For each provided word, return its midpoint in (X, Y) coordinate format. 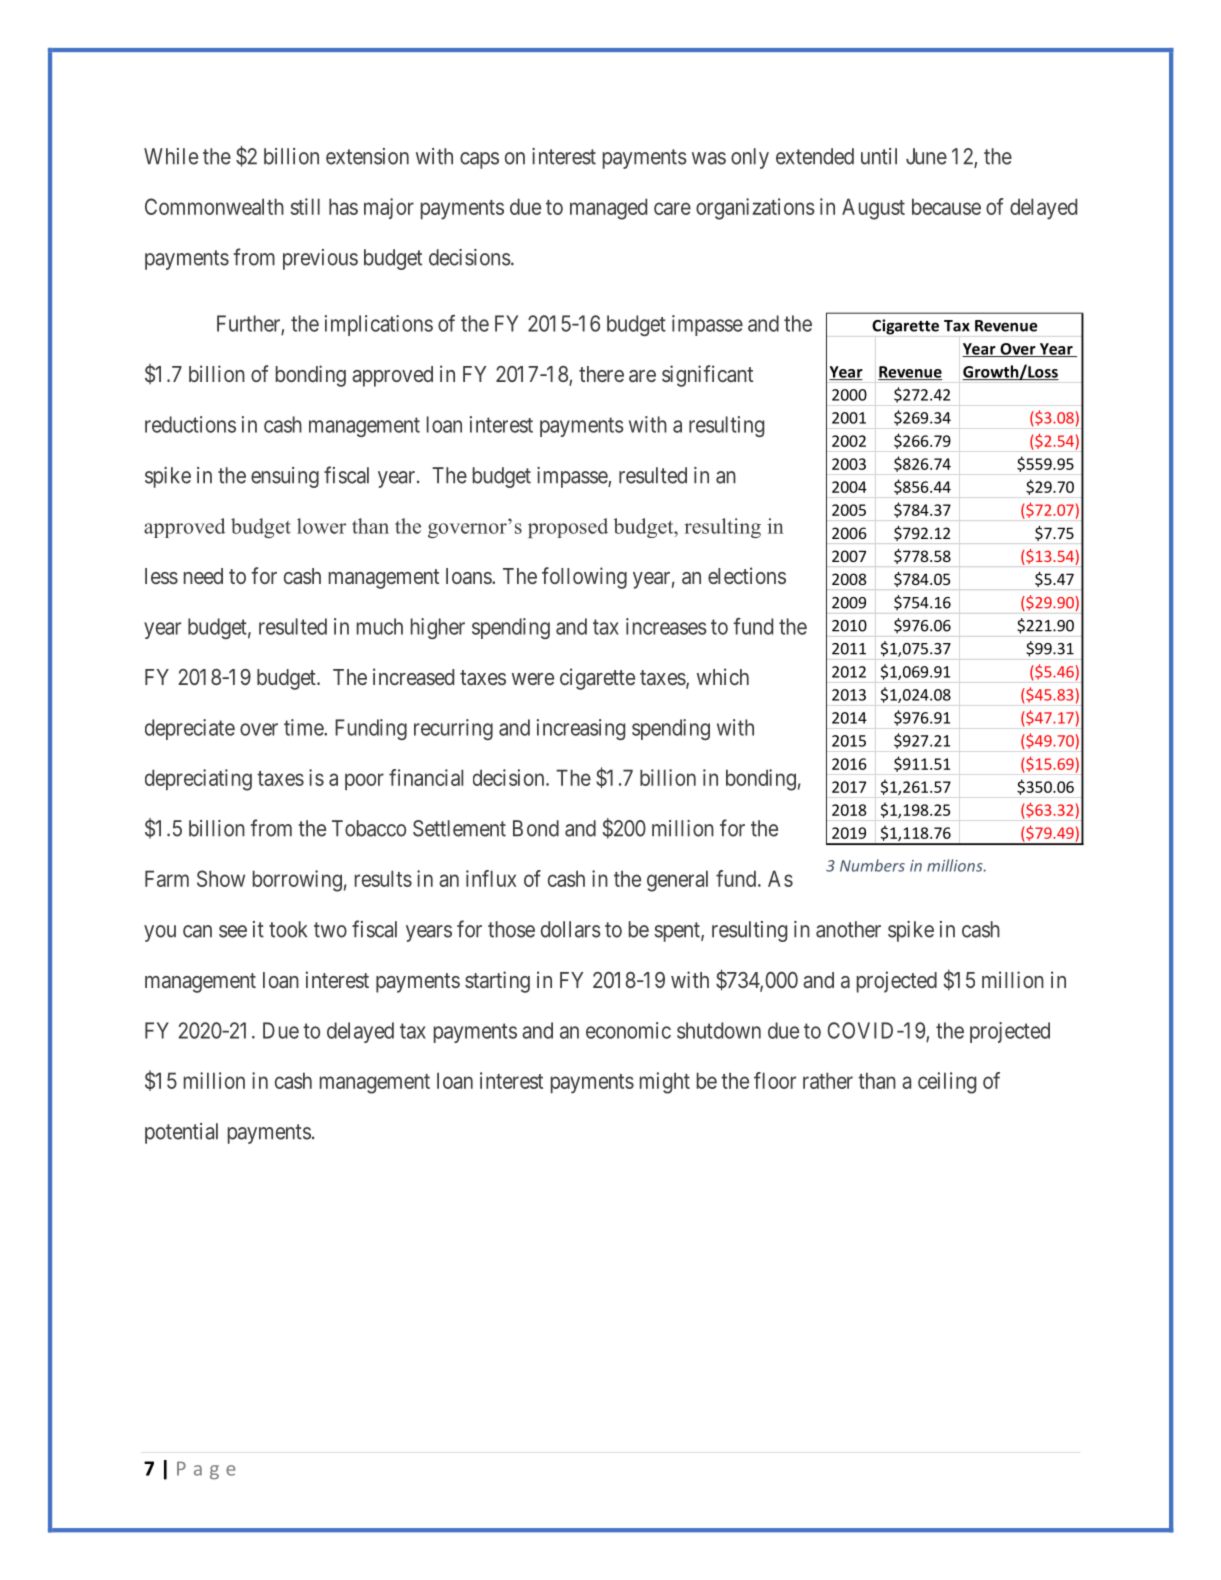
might (665, 1083)
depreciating (198, 780)
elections (747, 575)
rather (828, 1080)
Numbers (872, 865)
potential (181, 1133)
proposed (568, 528)
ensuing (285, 477)
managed (608, 209)
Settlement (459, 828)
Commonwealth (214, 206)
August (873, 209)
